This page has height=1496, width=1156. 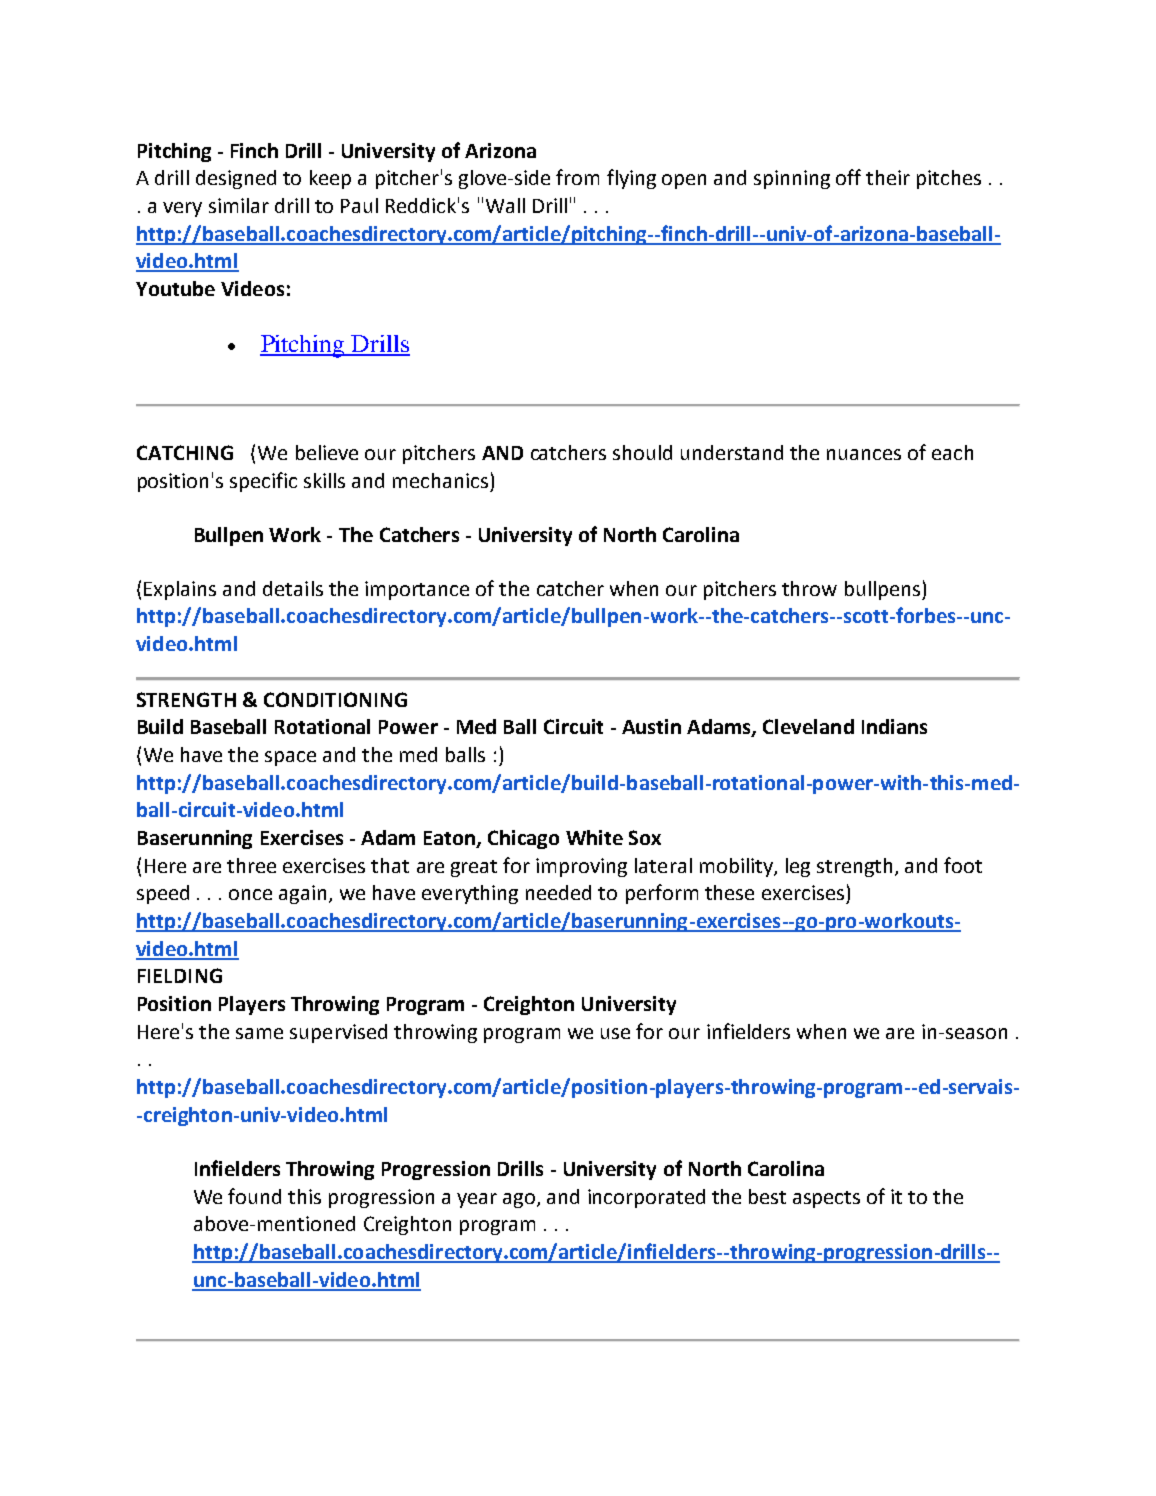 I want to click on incorporated, so click(x=646, y=1198).
